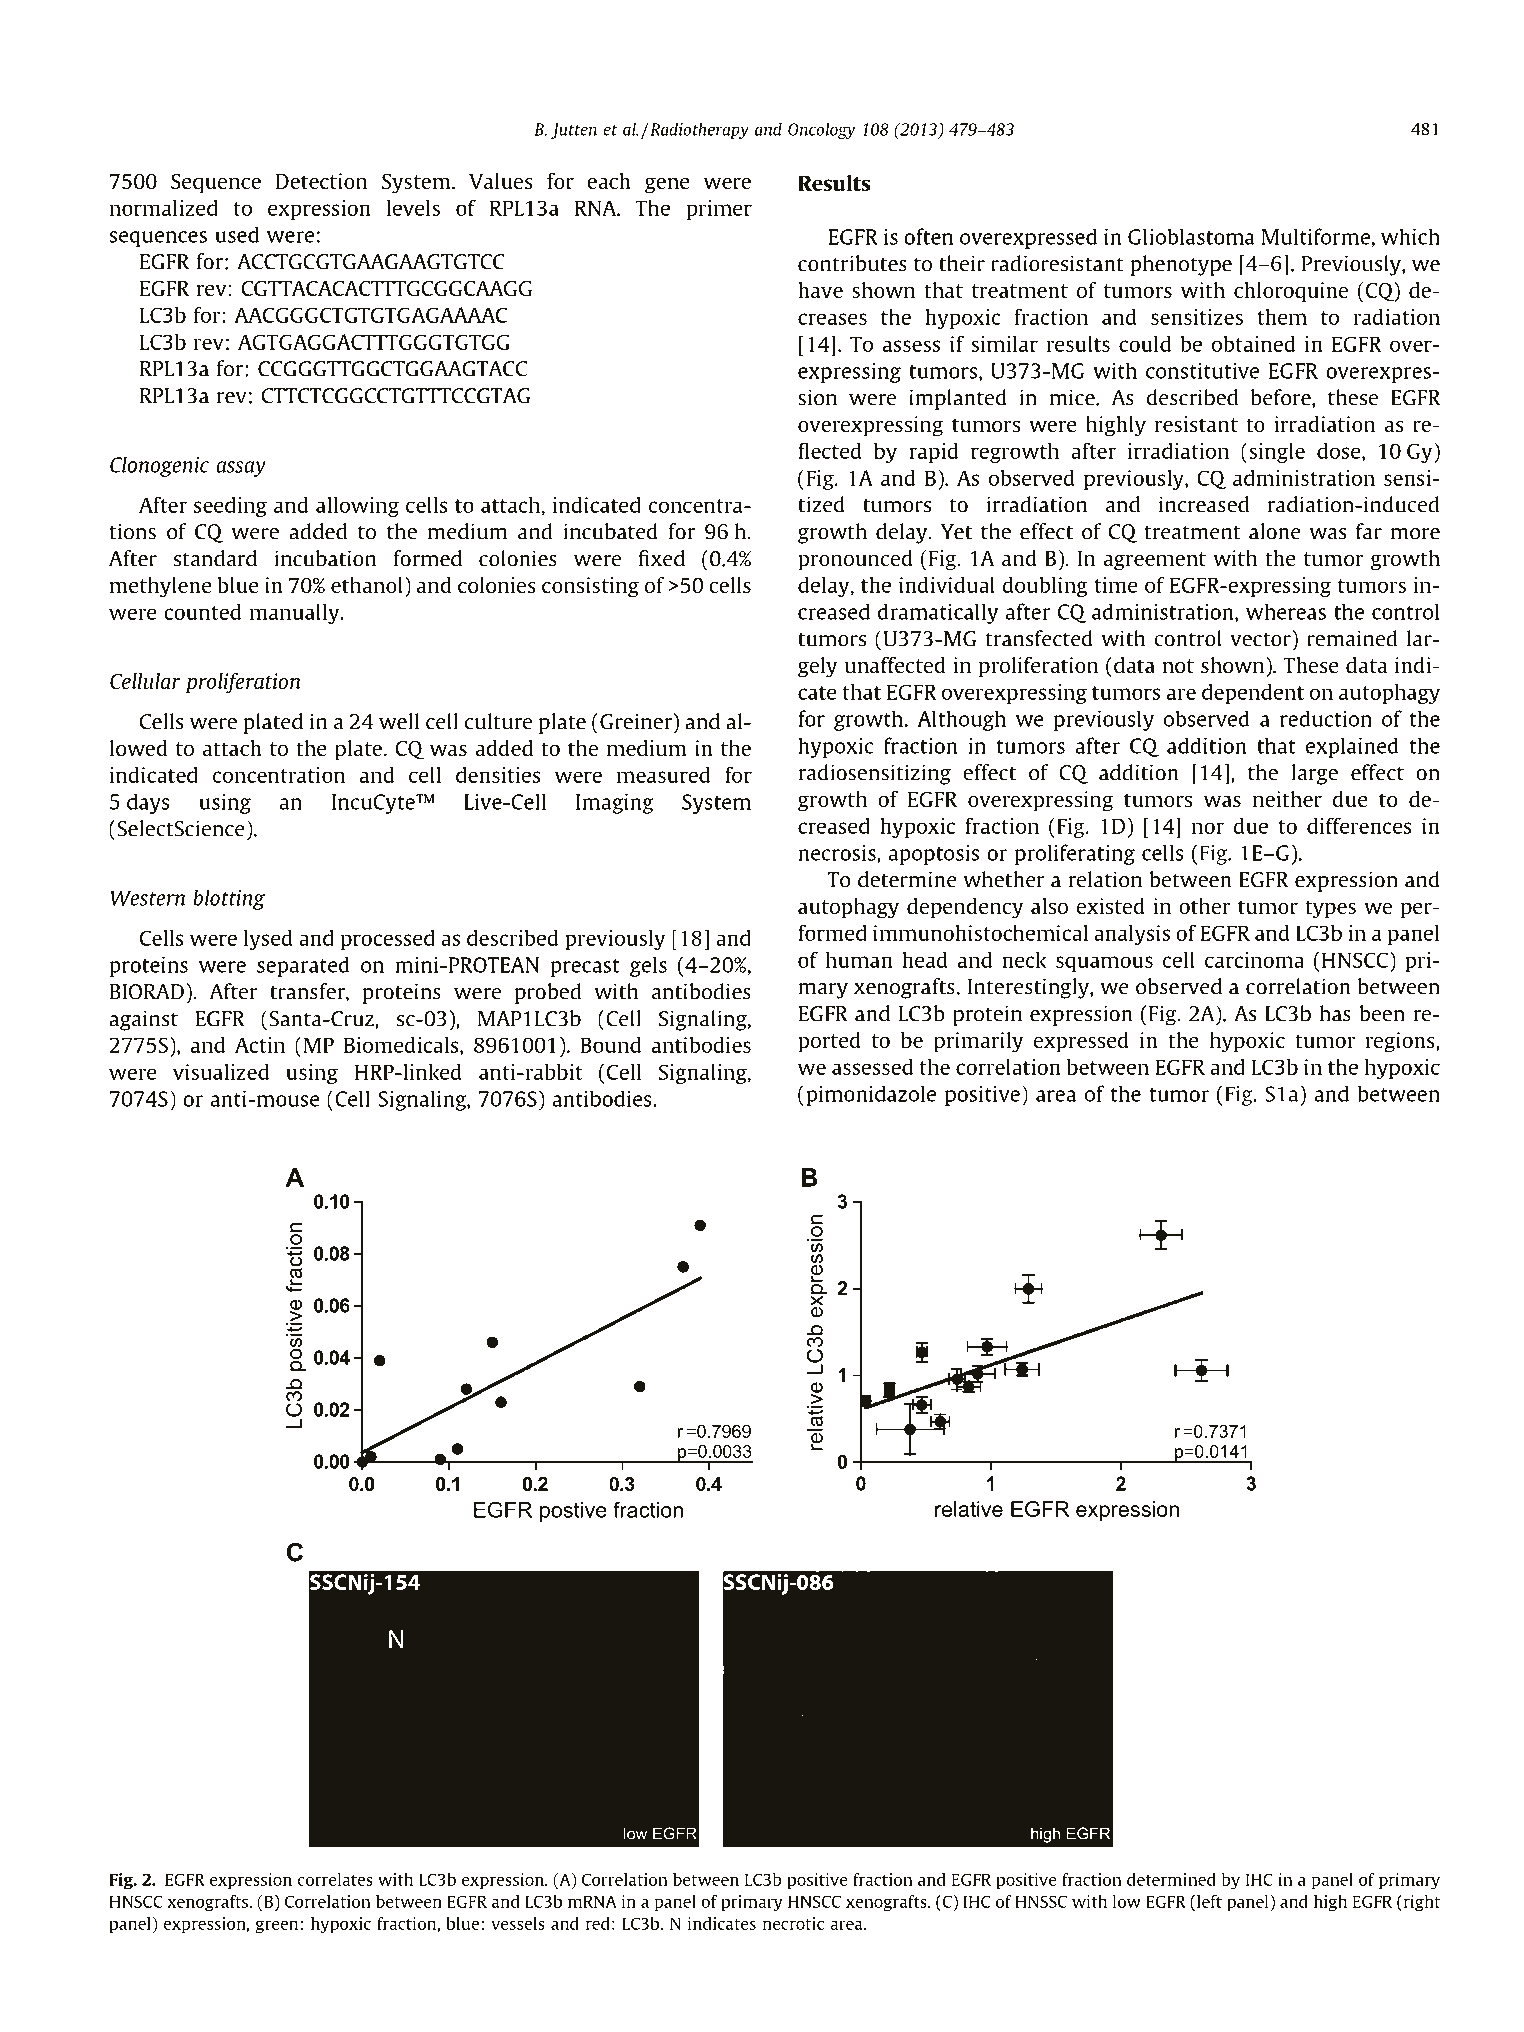 Image resolution: width=1524 pixels, height=2032 pixels. What do you see at coordinates (1191, 236) in the screenshot?
I see `Glioblastoma` at bounding box center [1191, 236].
